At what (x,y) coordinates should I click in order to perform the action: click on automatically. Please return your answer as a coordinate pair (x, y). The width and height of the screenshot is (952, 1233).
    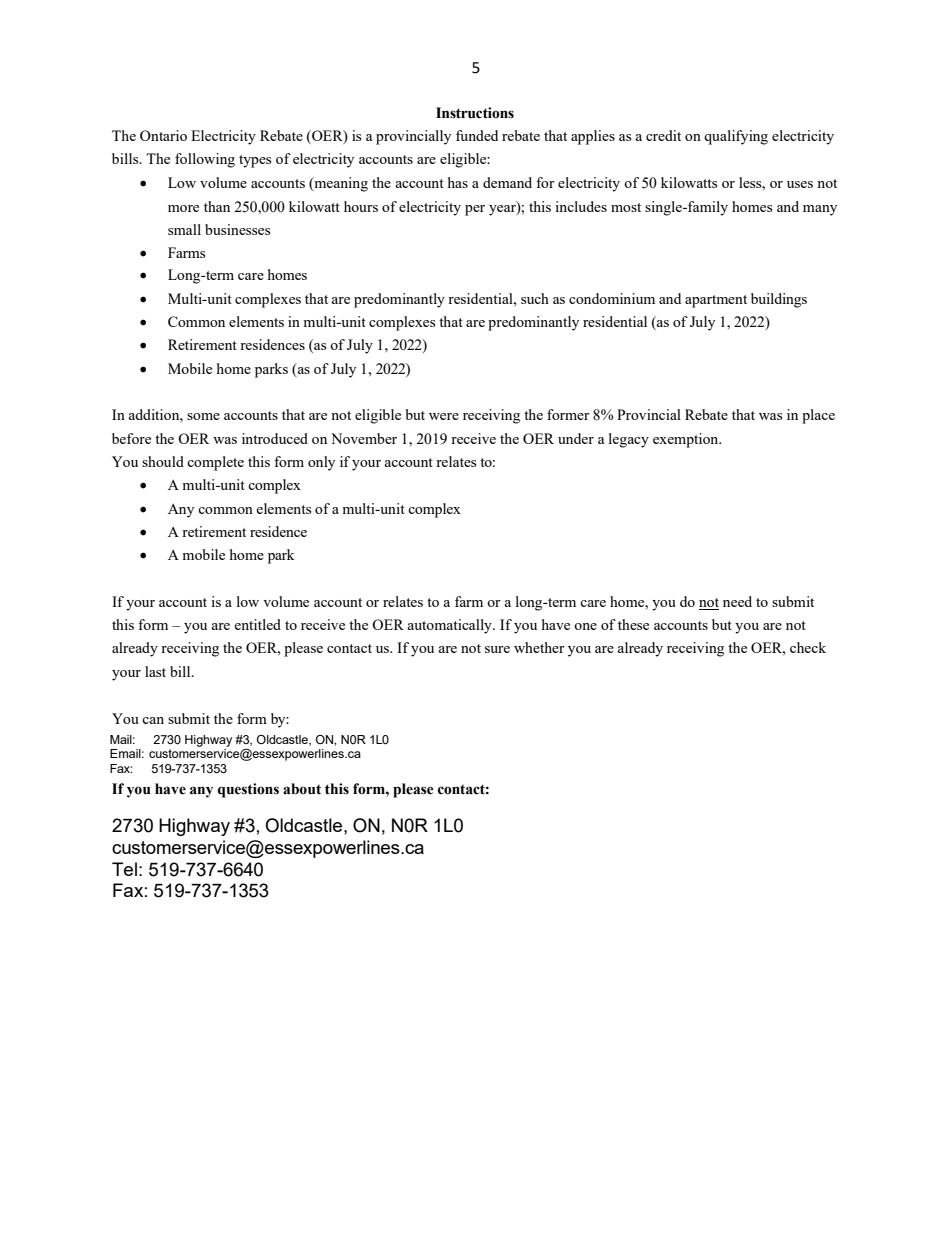
    Looking at the image, I should click on (450, 626).
